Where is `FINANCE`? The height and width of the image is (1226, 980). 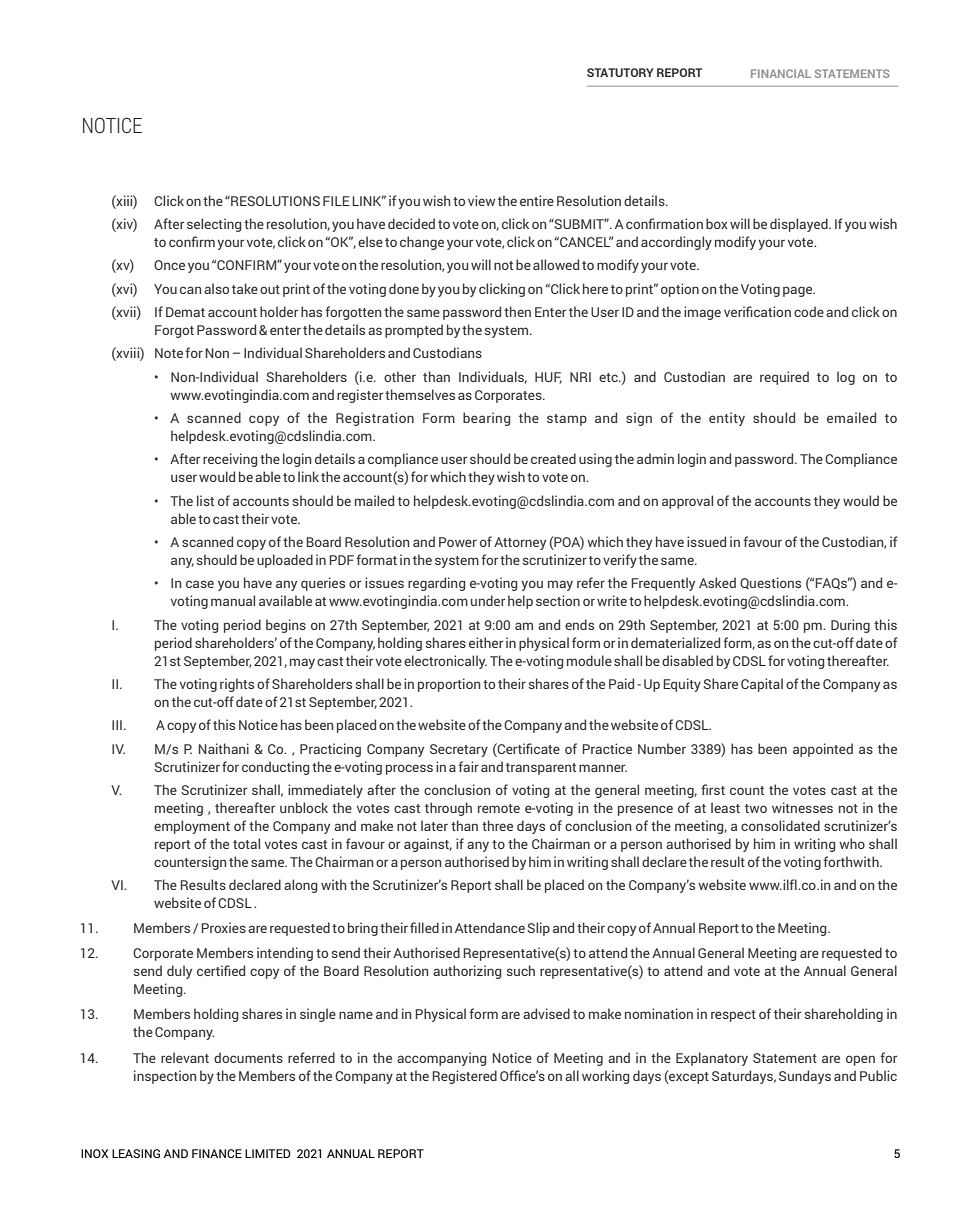
FINANCE is located at coordinates (217, 1153).
